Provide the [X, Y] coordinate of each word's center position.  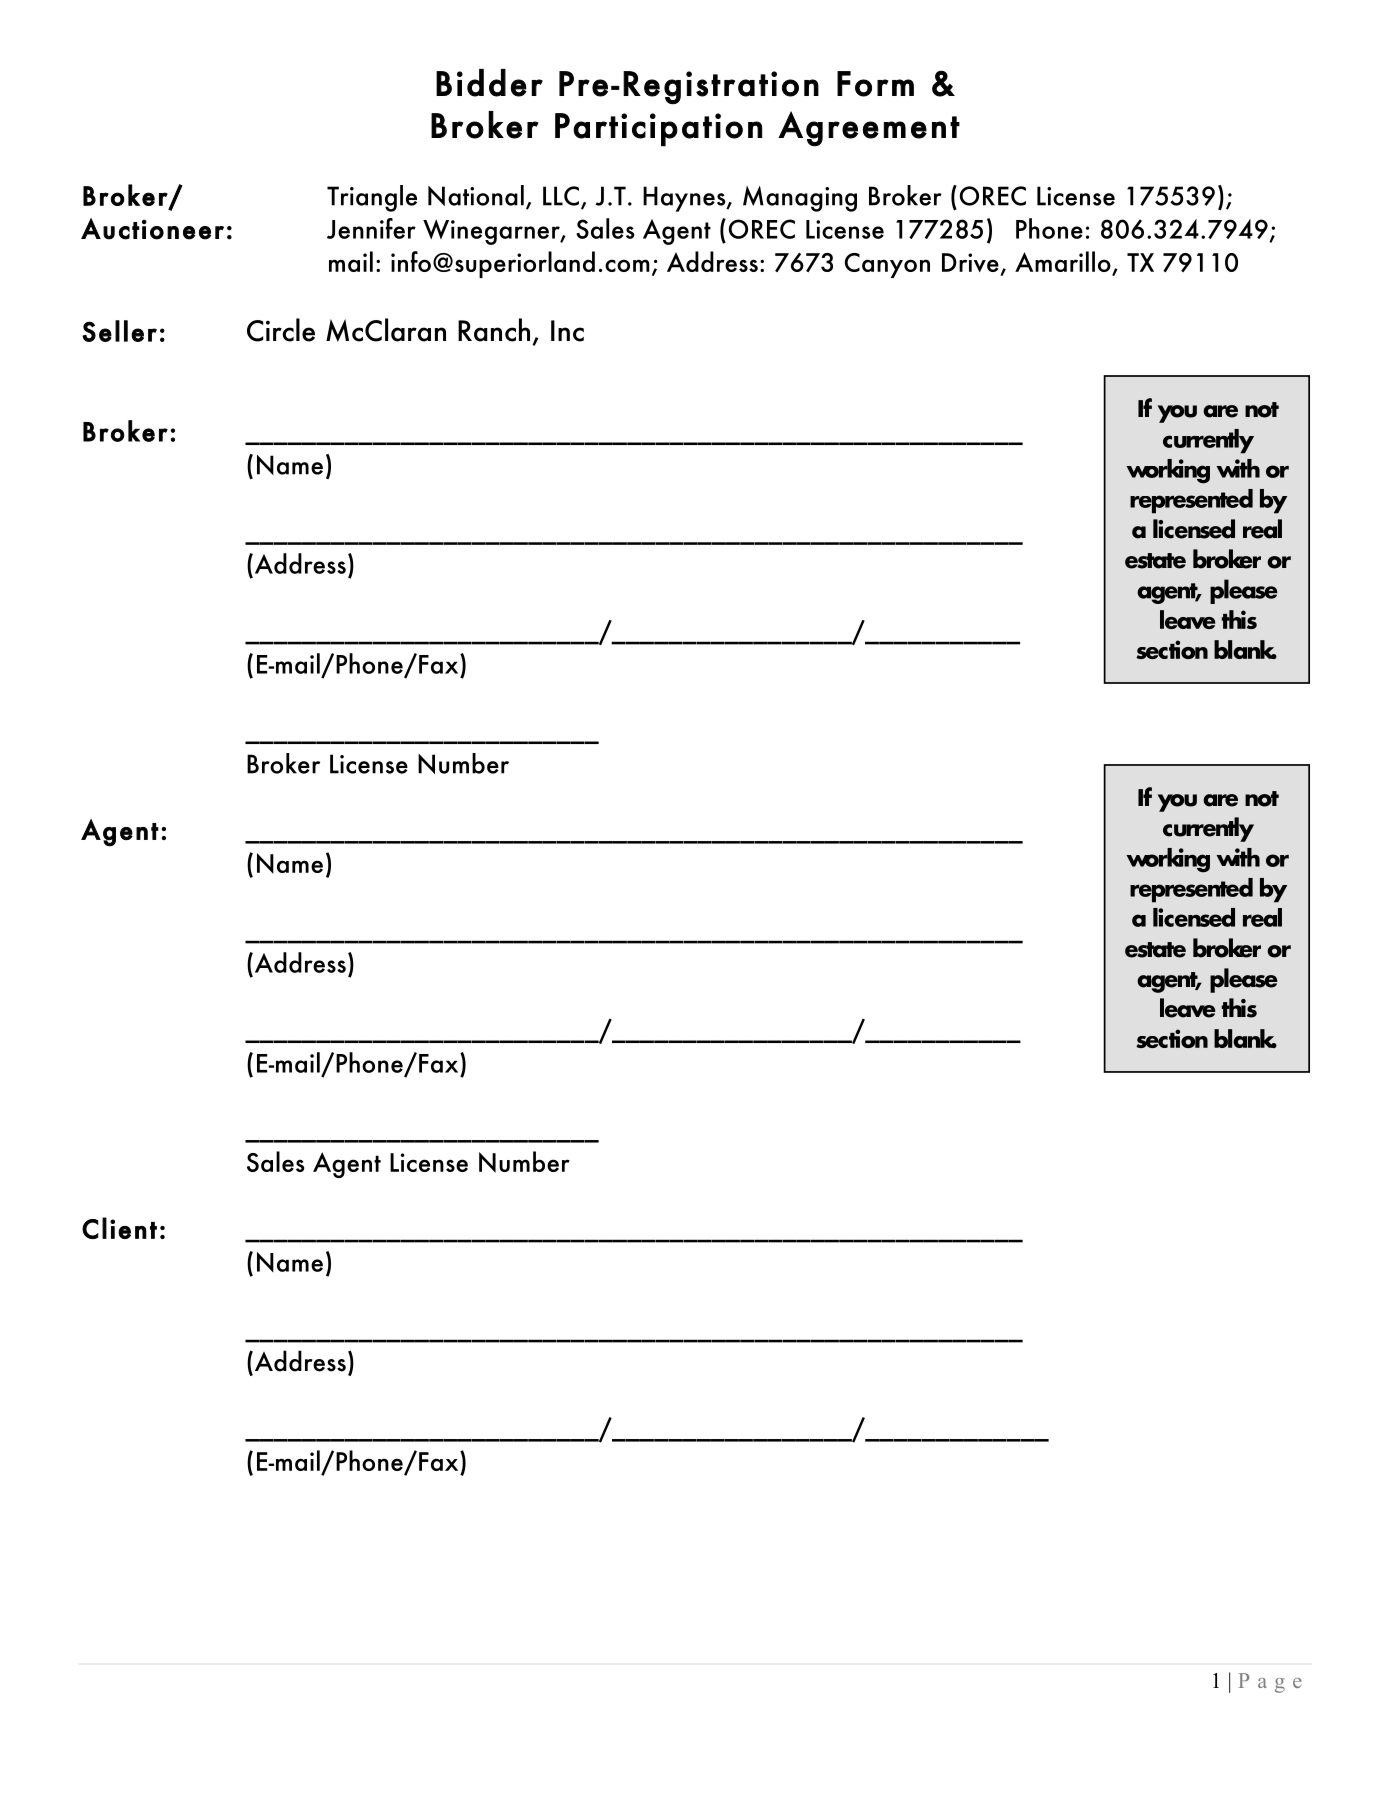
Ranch [494, 330]
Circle [281, 330]
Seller [119, 331]
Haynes [685, 199]
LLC [561, 196]
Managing [800, 199]
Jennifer [371, 228]
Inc [567, 331]
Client [119, 1228]
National [476, 195]
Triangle [372, 198]
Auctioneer [152, 229]
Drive [970, 262]
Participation [658, 130]
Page [1270, 1683]
